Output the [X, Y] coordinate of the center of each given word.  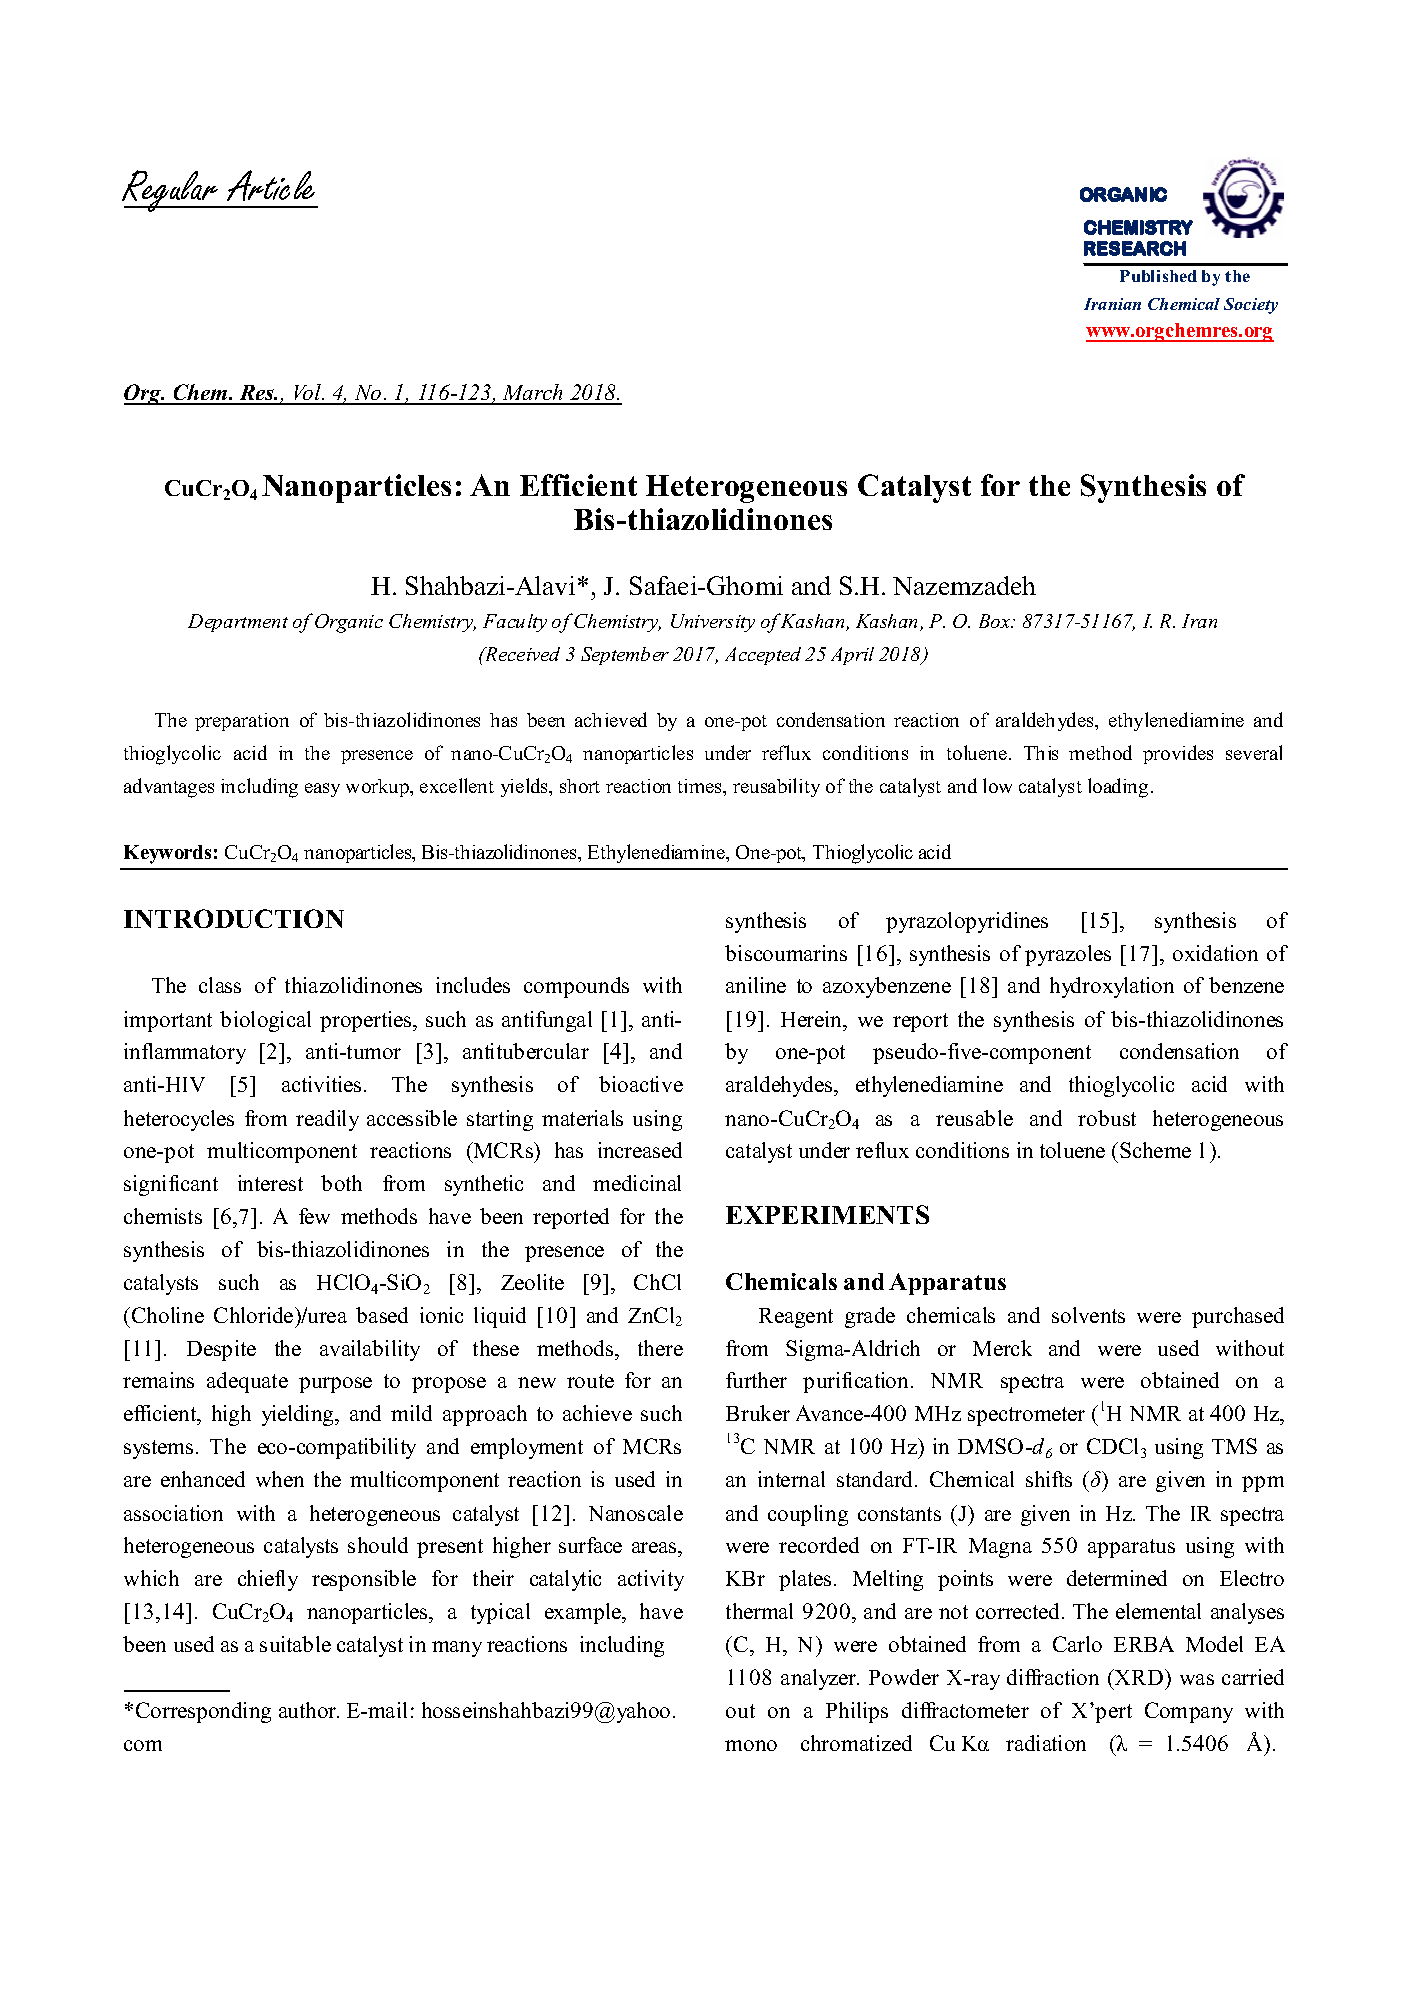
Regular [171, 191]
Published [1158, 276]
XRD [1139, 1677]
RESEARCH [1135, 248]
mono [751, 1745]
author [309, 1710]
